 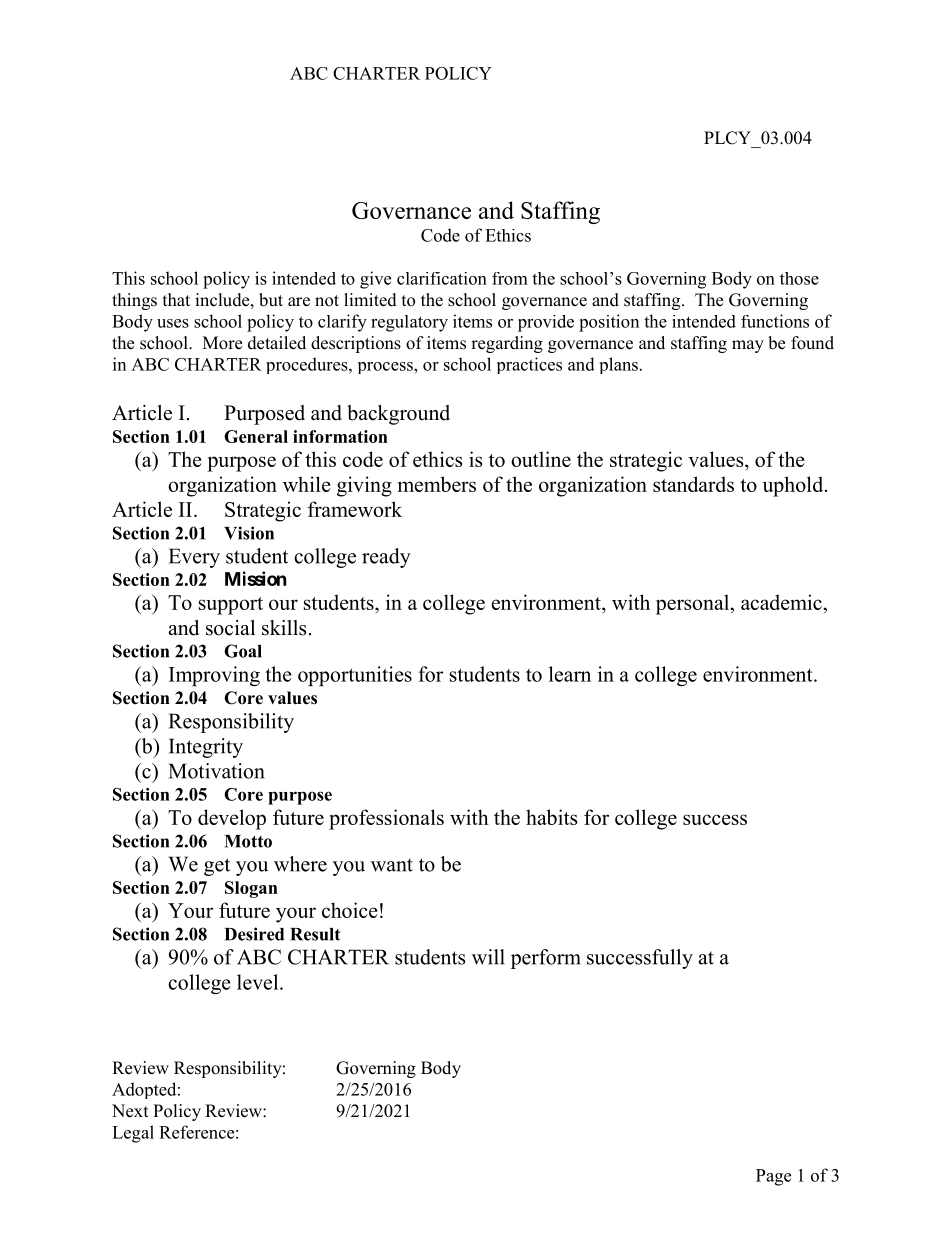 I want to click on will, so click(x=488, y=957).
